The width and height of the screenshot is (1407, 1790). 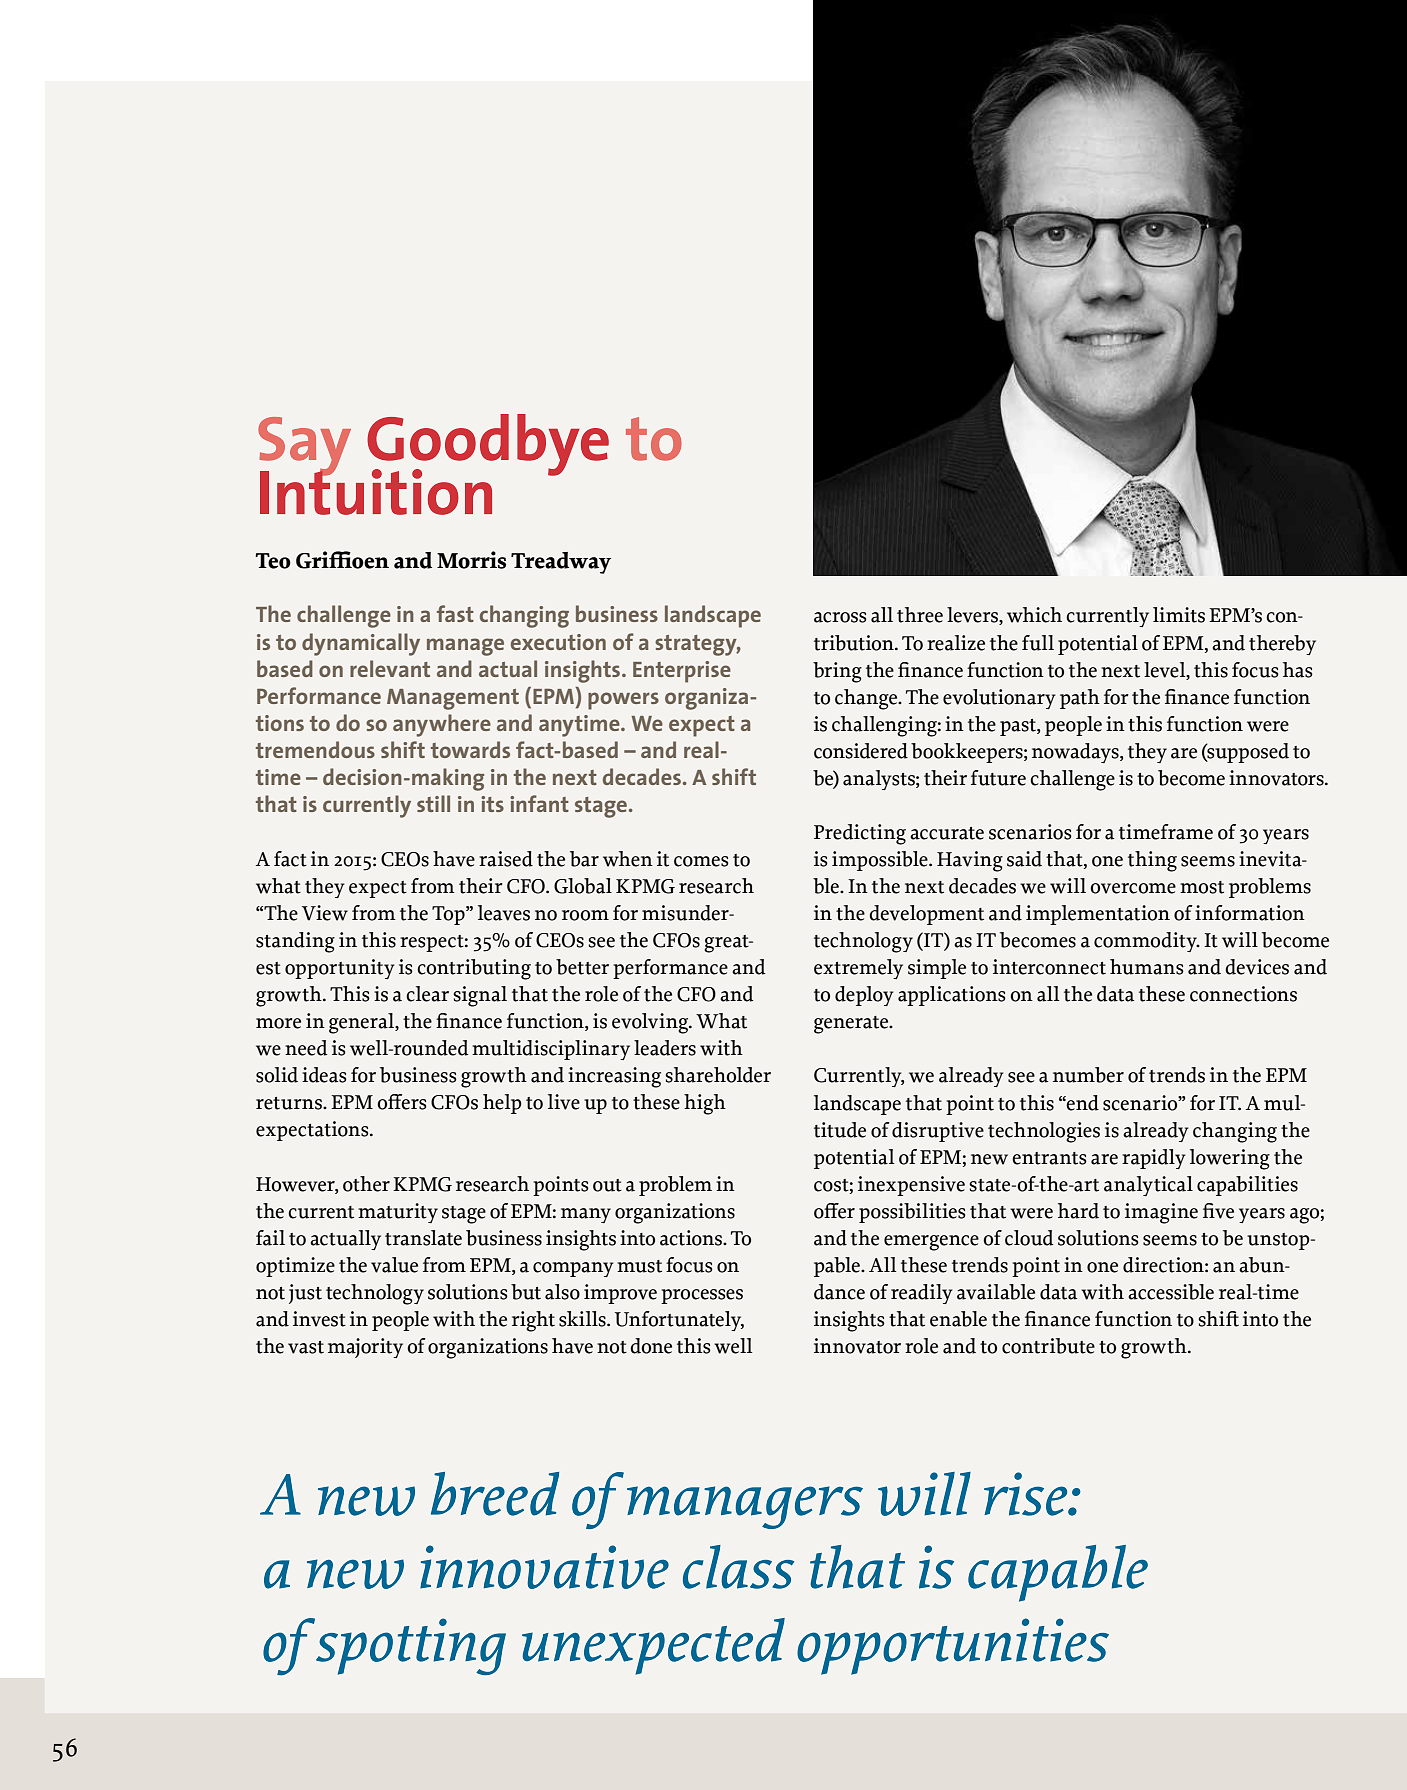 What do you see at coordinates (433, 803) in the screenshot?
I see `still` at bounding box center [433, 803].
